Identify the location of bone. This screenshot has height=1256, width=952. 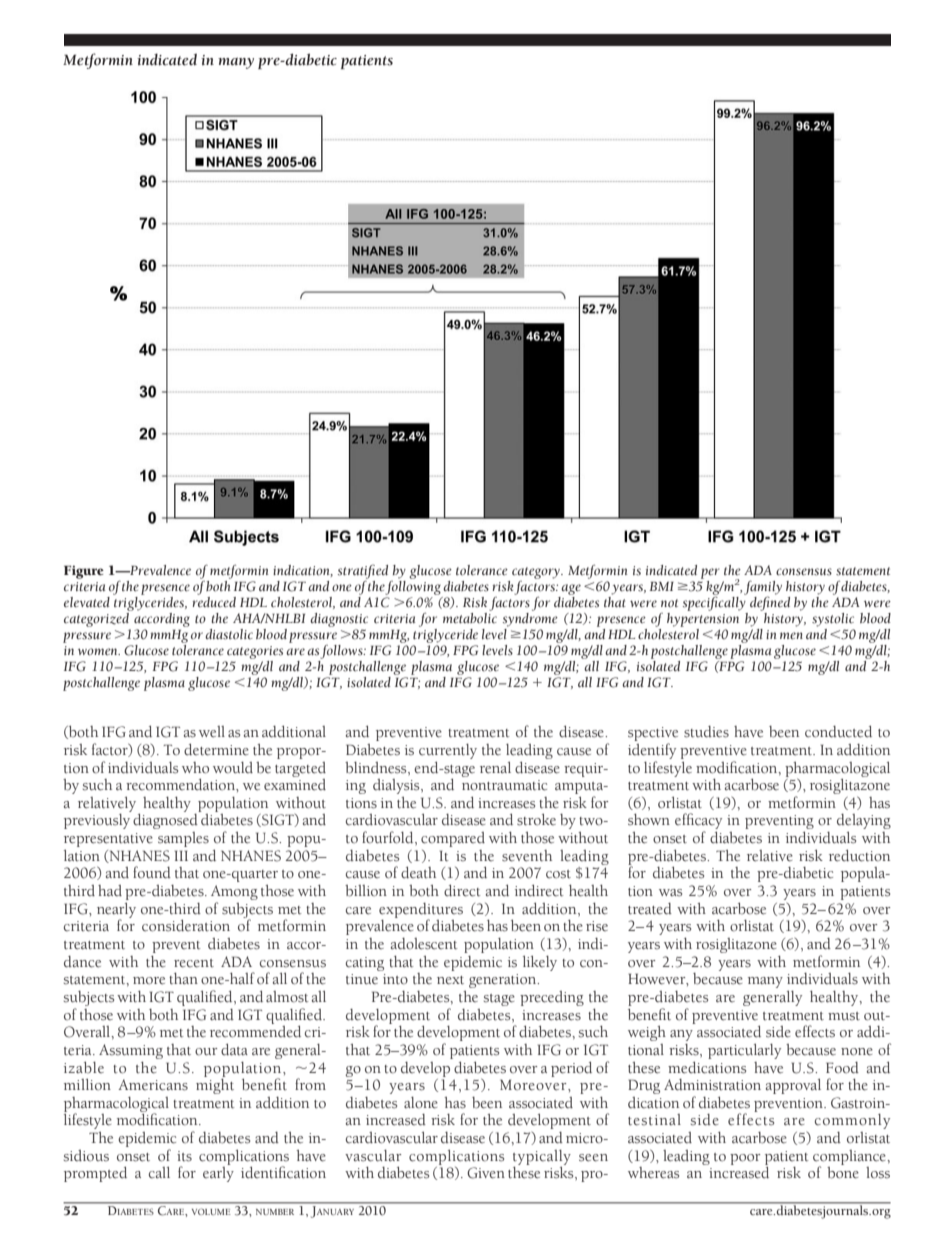
(843, 1173).
